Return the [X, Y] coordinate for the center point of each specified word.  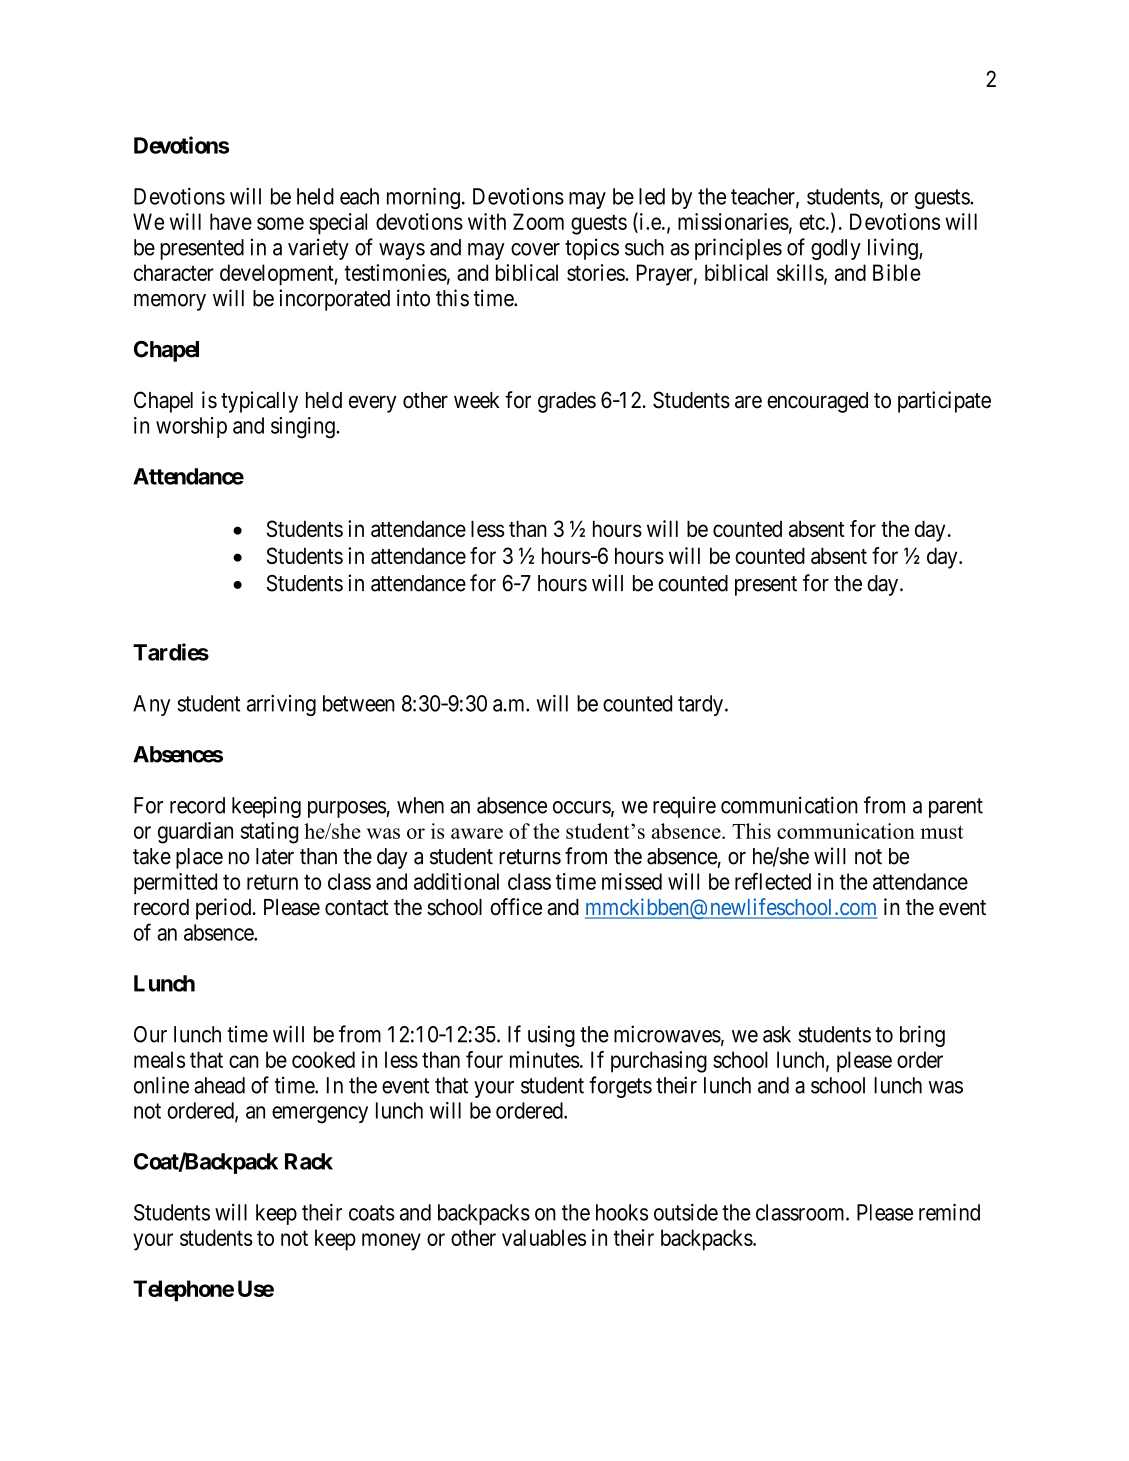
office [516, 907]
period [225, 909]
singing [304, 428]
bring [922, 1036]
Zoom [538, 221]
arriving [281, 705]
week [477, 400]
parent [956, 808]
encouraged [817, 402]
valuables [544, 1237]
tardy [700, 705]
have [231, 221]
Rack [309, 1161]
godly [836, 249]
